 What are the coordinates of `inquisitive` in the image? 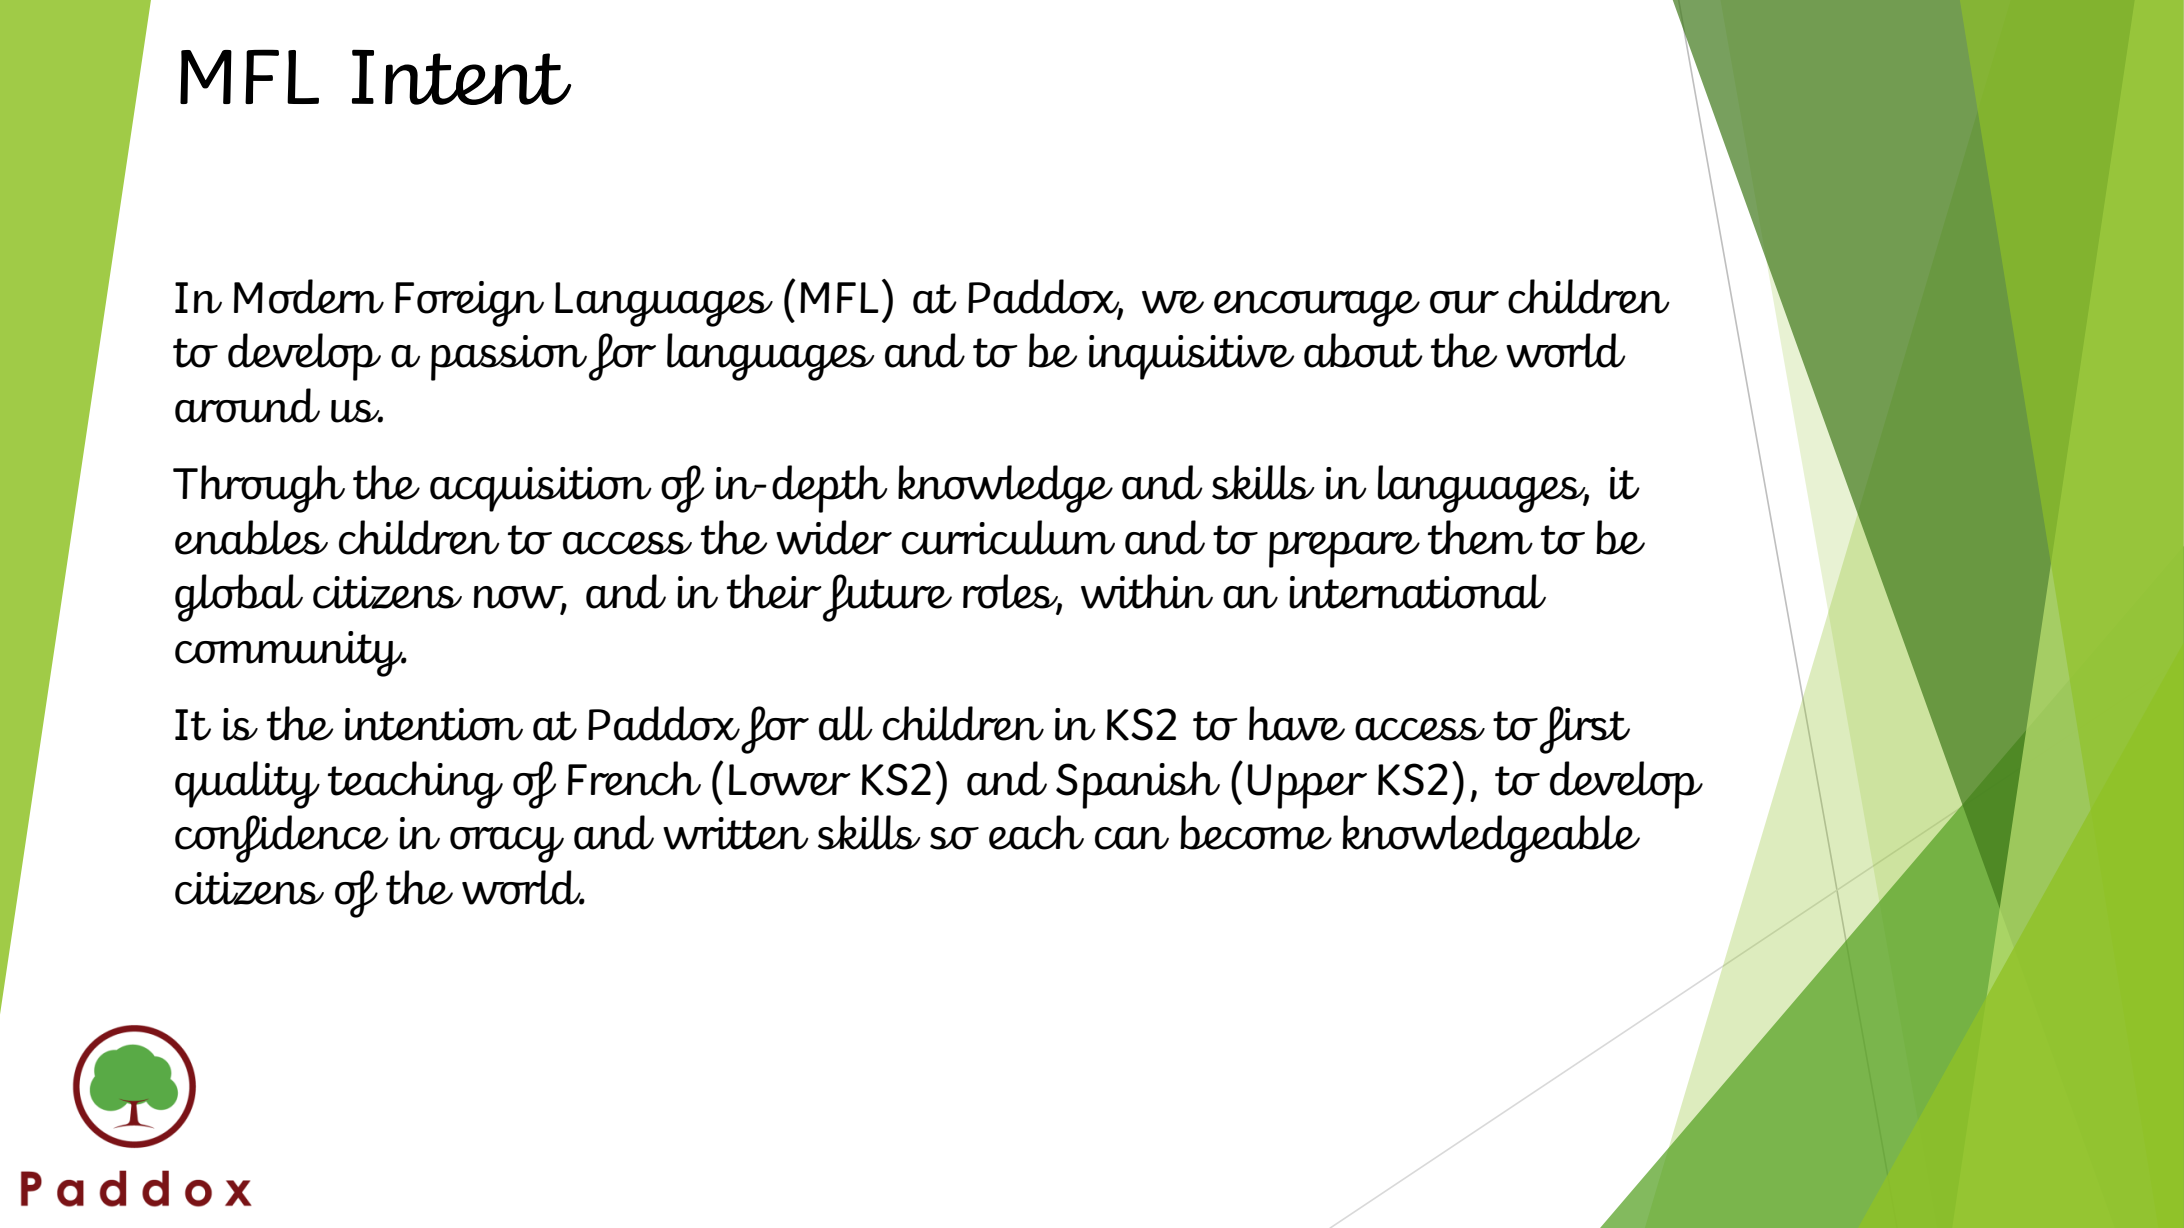 It's located at (1191, 357).
